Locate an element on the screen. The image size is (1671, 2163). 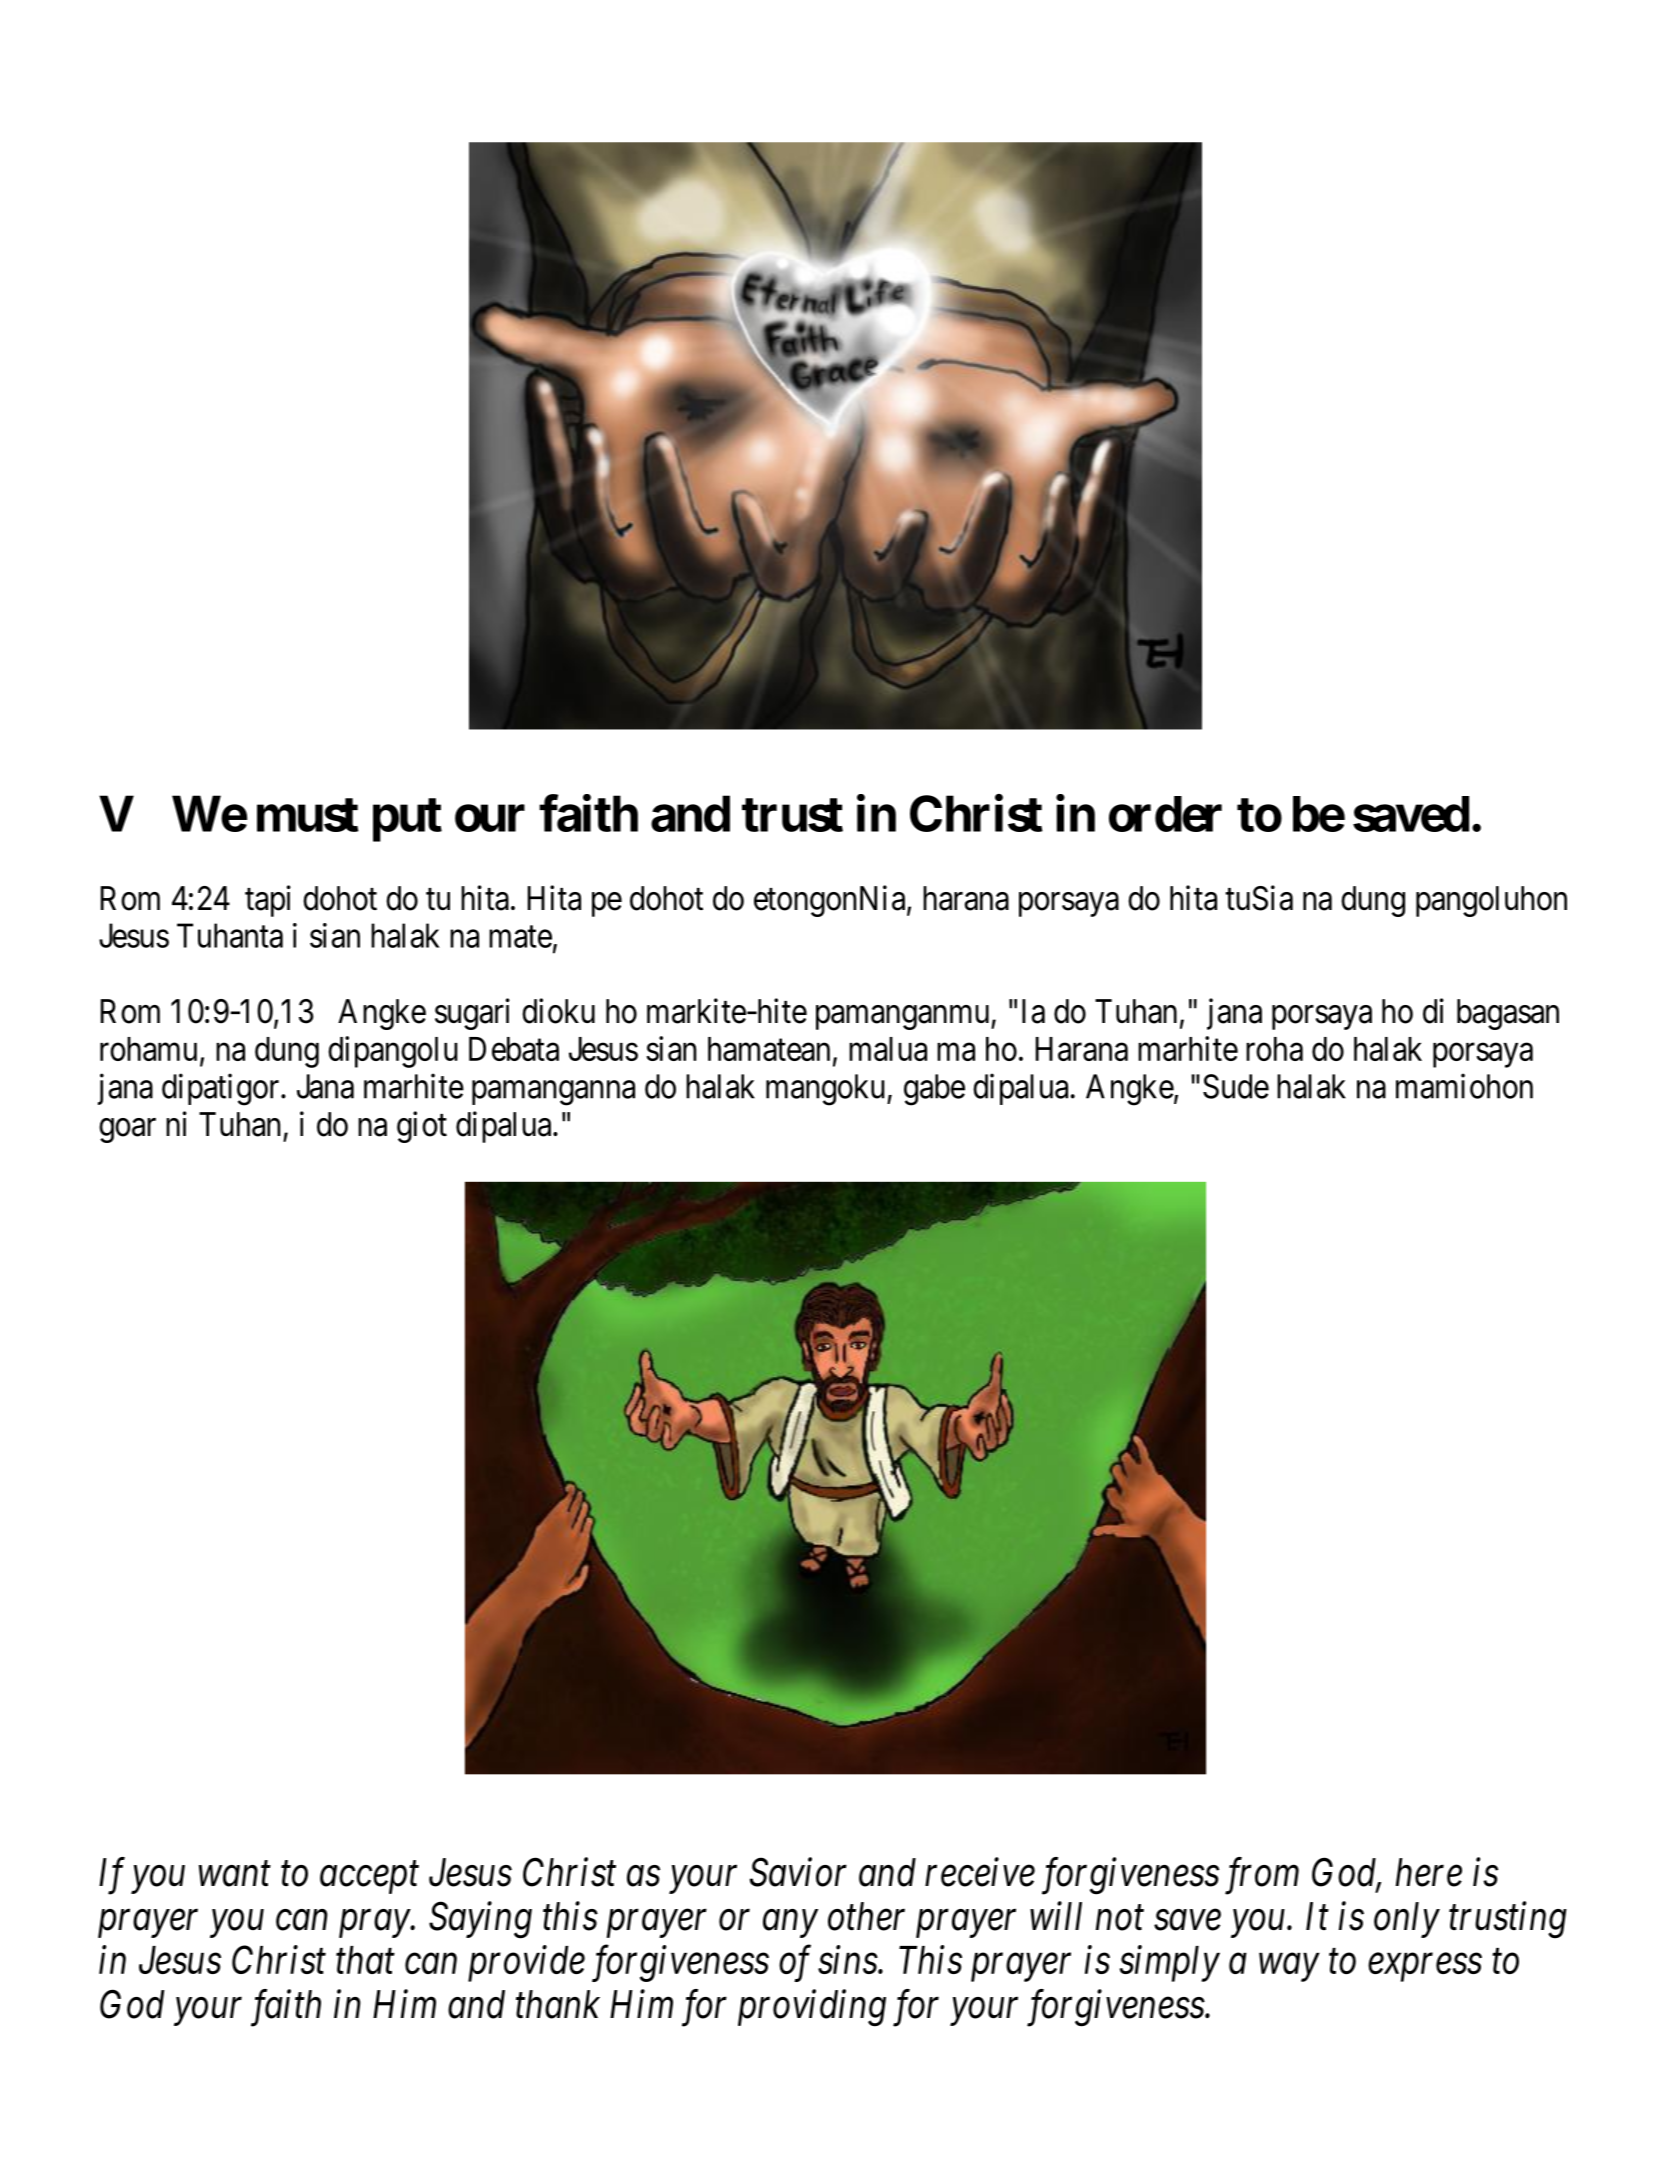
from is located at coordinates (1262, 1876).
